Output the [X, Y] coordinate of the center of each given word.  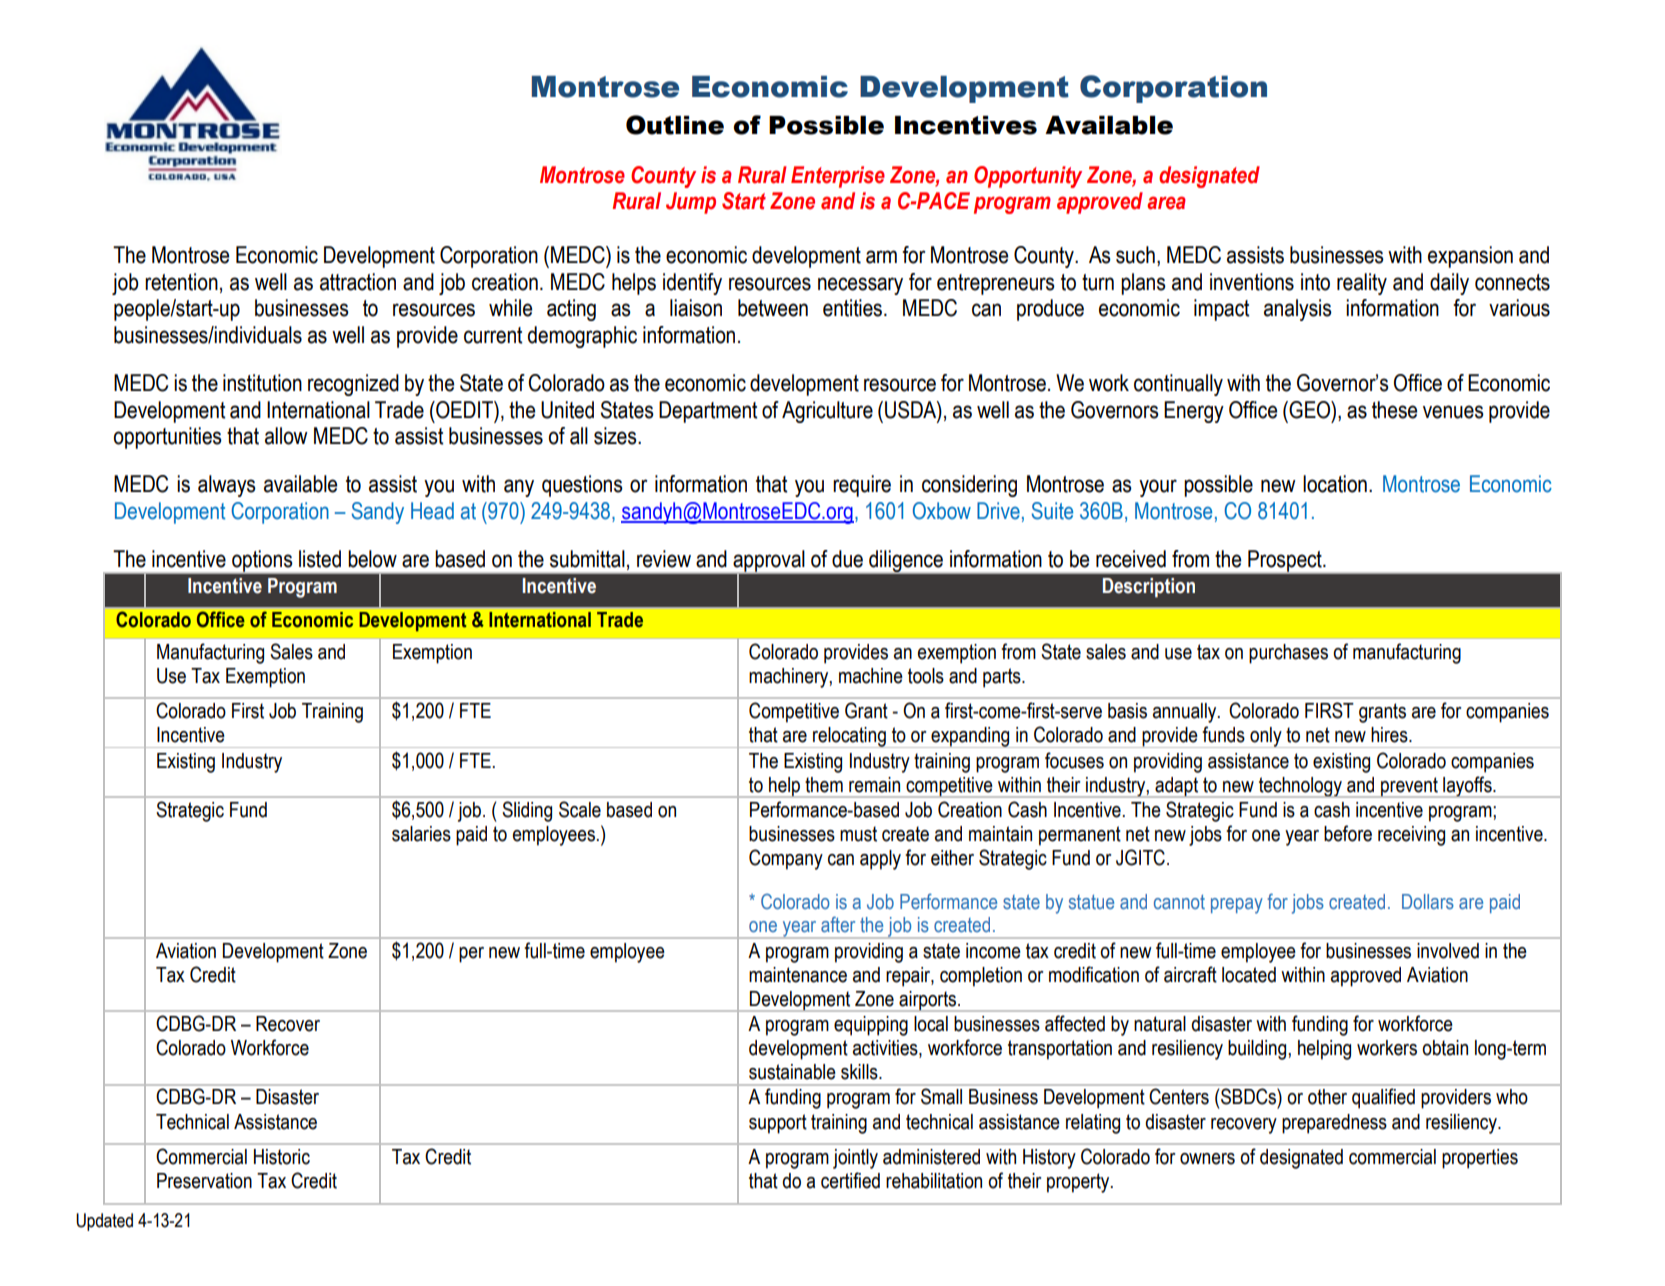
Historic [282, 1157]
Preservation [204, 1181]
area [1166, 203]
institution [262, 383]
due [847, 559]
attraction [358, 282]
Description [1149, 588]
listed [320, 559]
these [1394, 410]
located [1249, 975]
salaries [421, 834]
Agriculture [827, 412]
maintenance [798, 975]
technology [1300, 787]
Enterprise [838, 177]
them [824, 785]
